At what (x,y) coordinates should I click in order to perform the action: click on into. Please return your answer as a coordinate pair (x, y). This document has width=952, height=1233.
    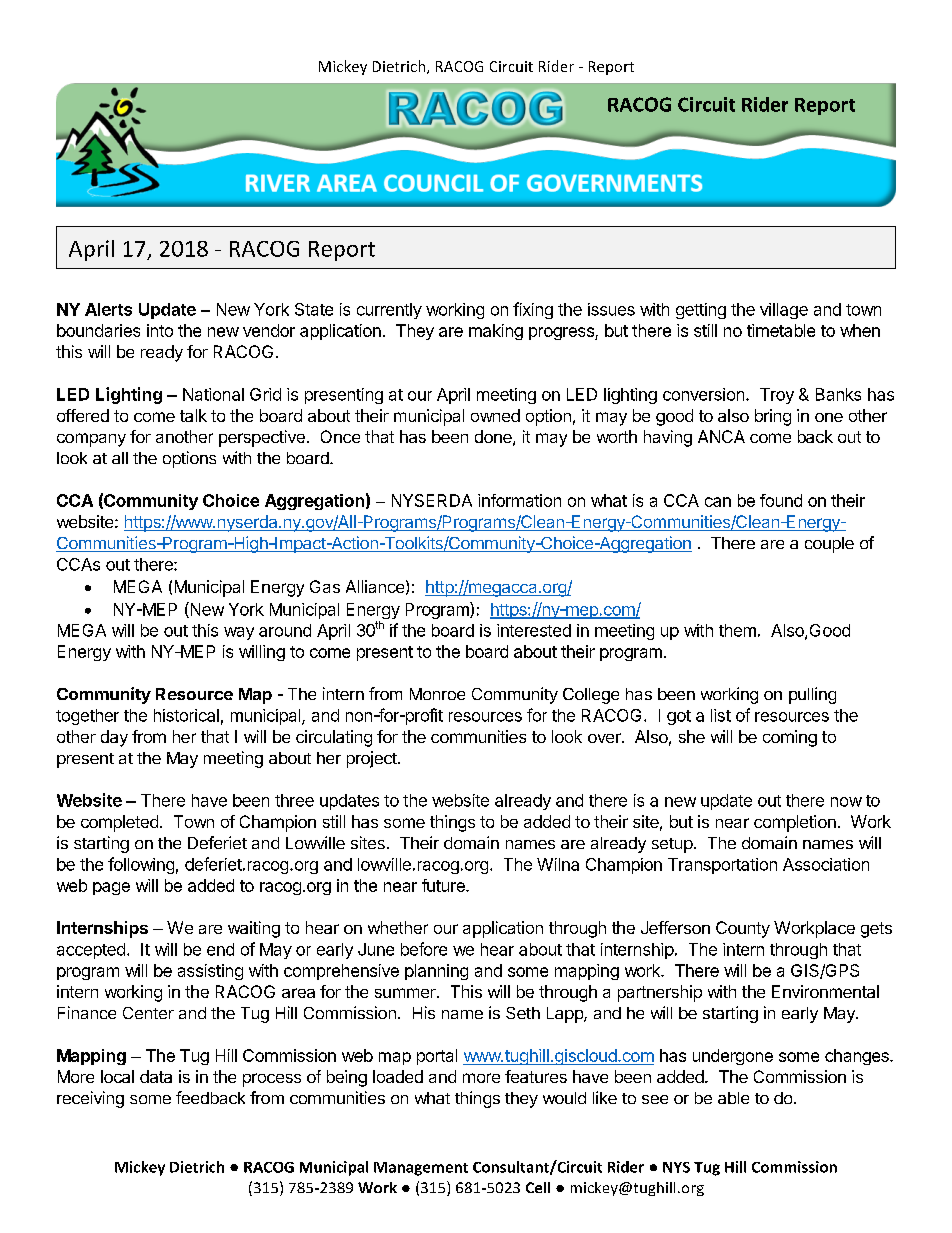
    Looking at the image, I should click on (160, 330).
